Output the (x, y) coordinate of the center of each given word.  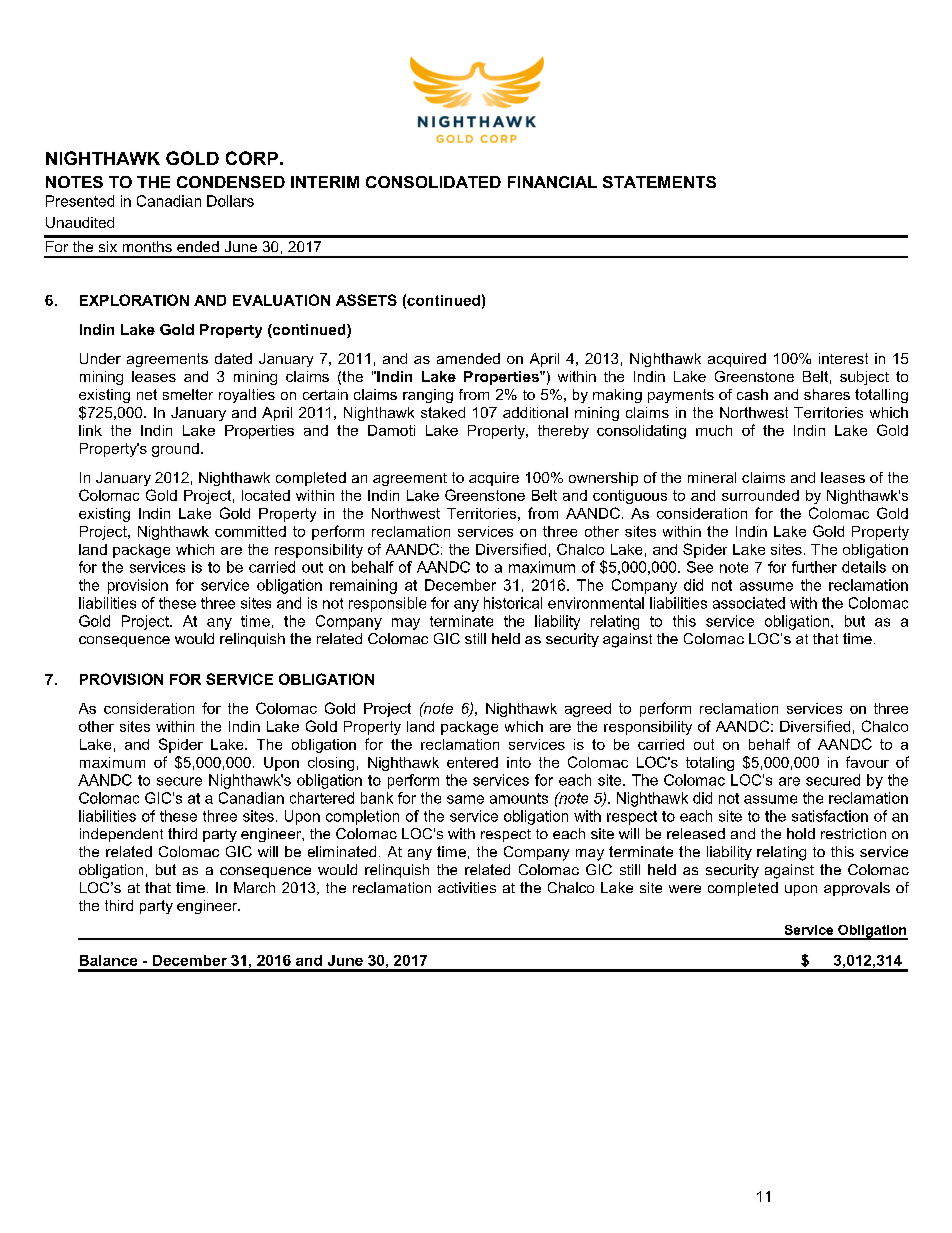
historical (513, 603)
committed (250, 531)
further (814, 567)
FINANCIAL (552, 182)
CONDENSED (231, 182)
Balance (108, 960)
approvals (857, 889)
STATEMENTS (659, 182)
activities (467, 887)
